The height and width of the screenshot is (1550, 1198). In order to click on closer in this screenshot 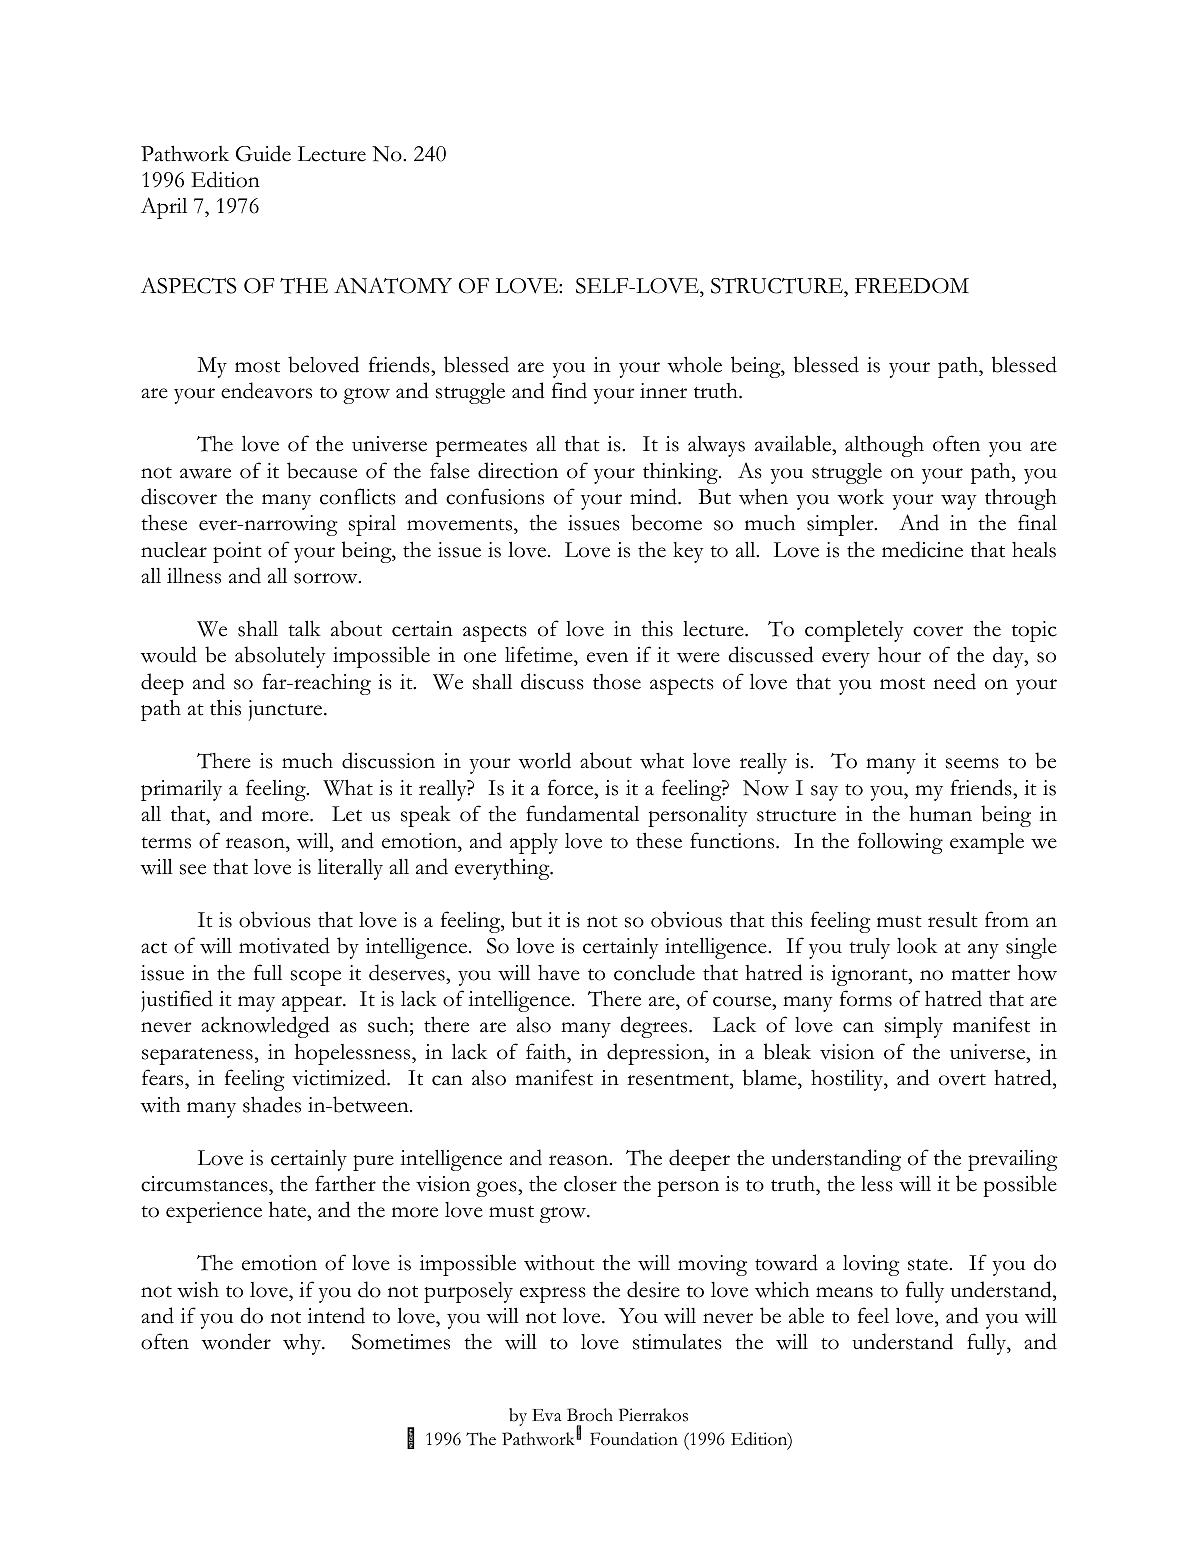, I will do `click(590, 1184)`.
